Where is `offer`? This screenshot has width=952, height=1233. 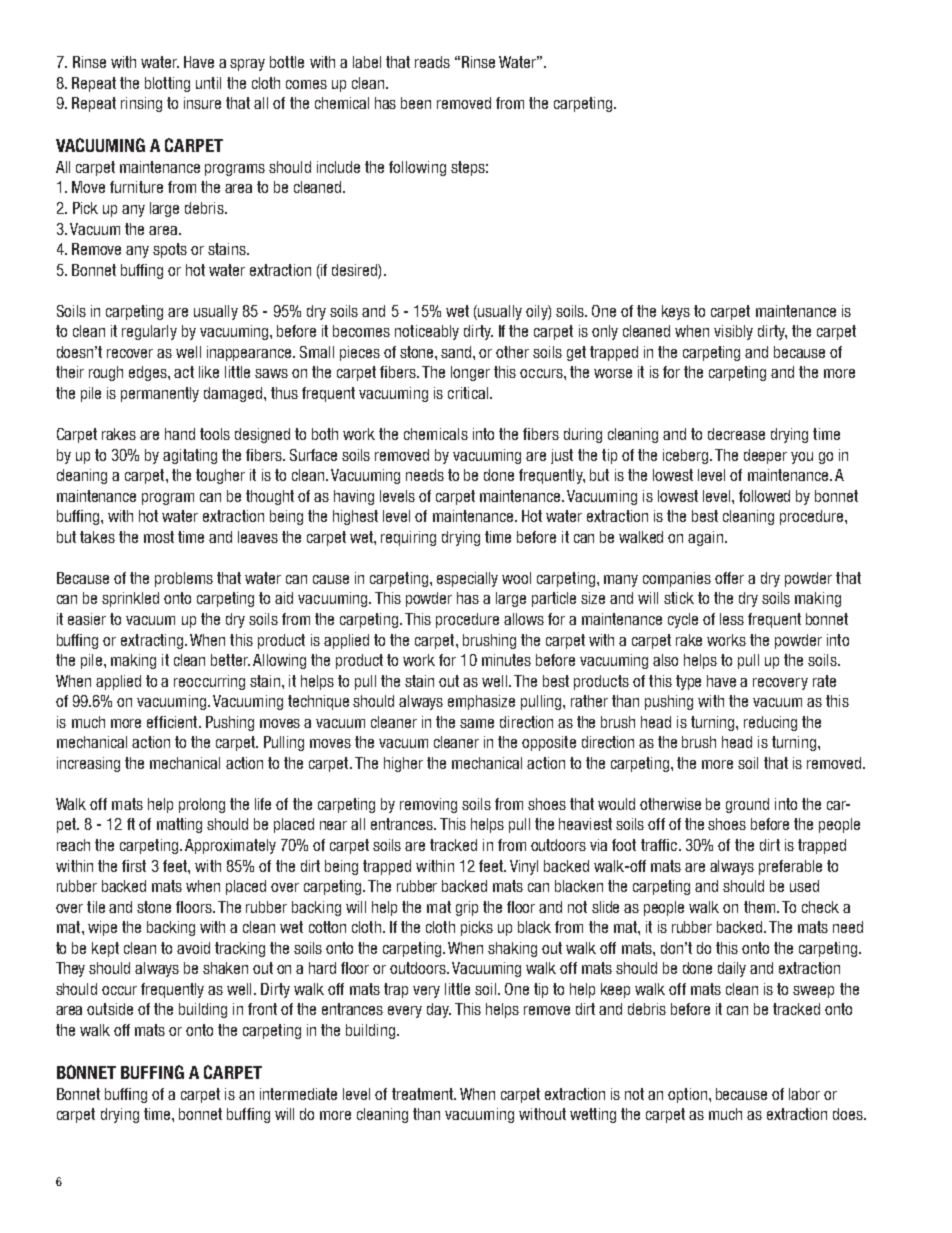 offer is located at coordinates (729, 578).
